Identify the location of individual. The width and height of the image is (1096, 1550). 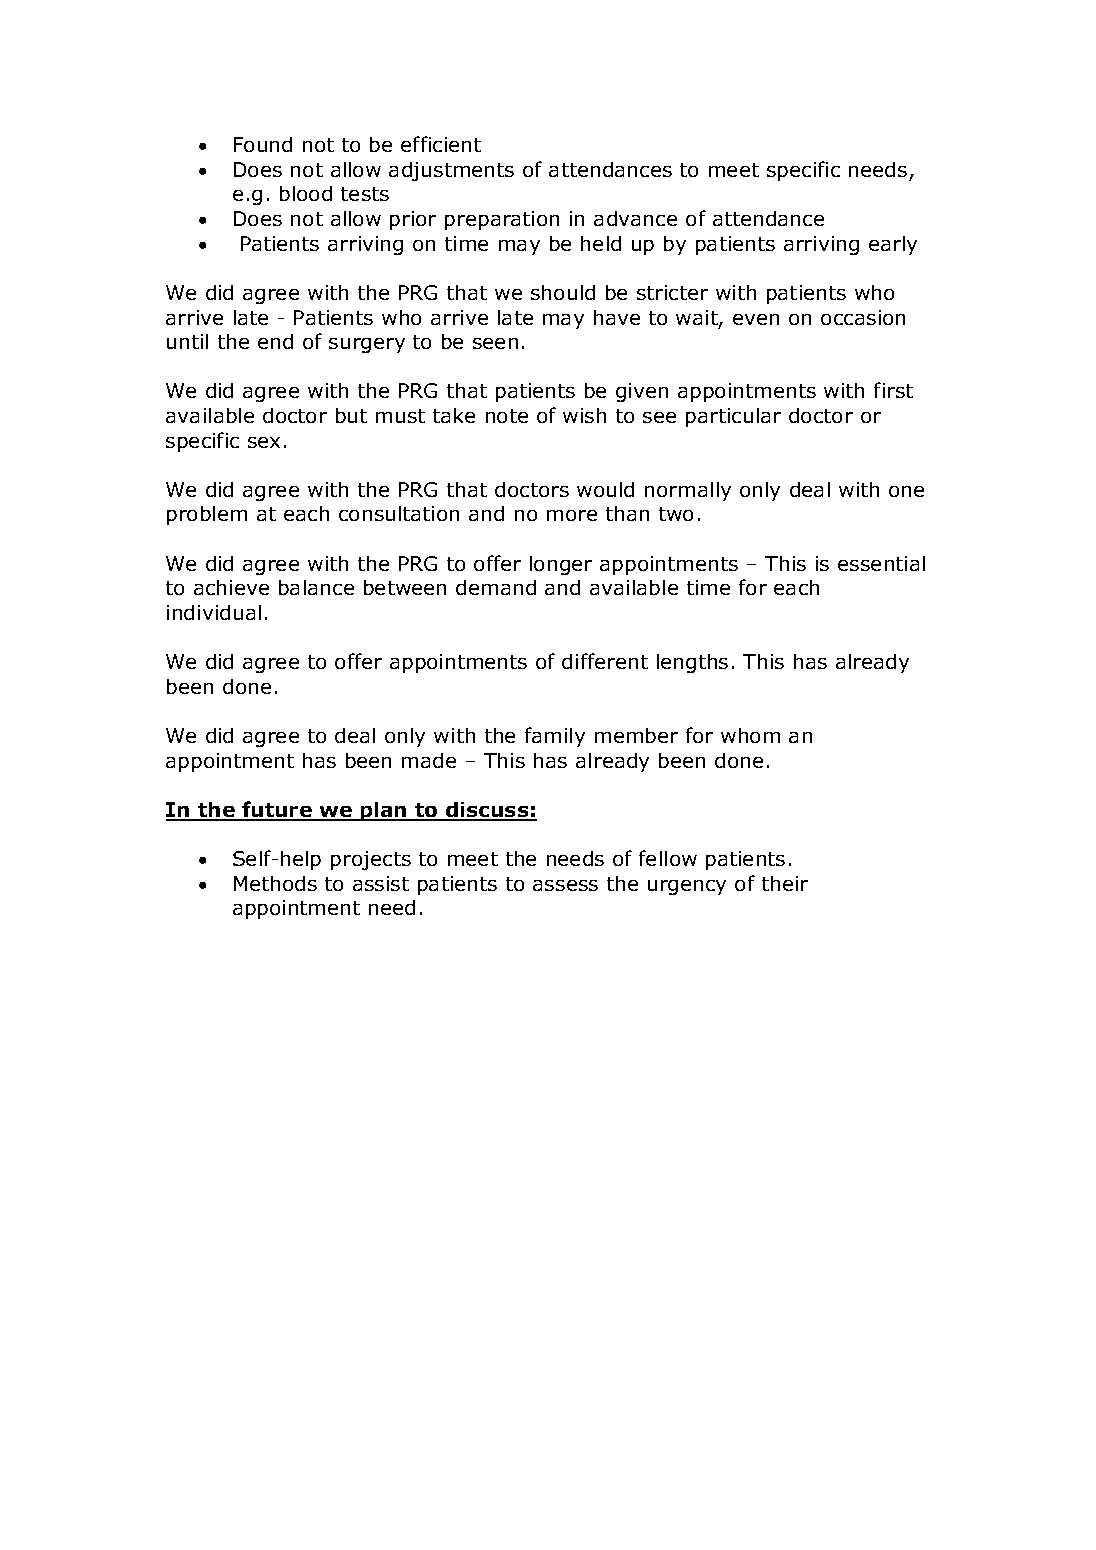
(214, 612).
